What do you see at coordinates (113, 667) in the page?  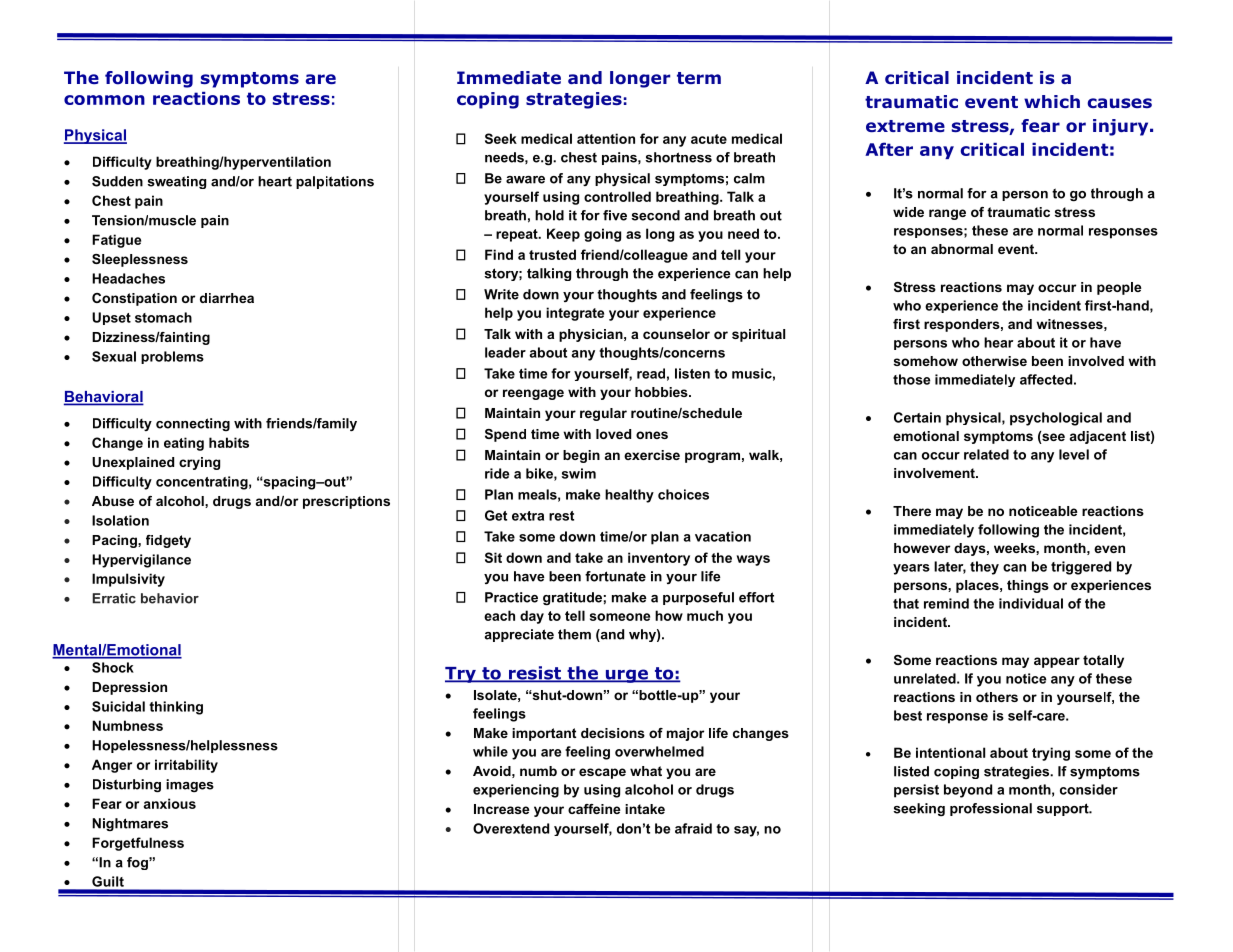 I see `Shock` at bounding box center [113, 667].
